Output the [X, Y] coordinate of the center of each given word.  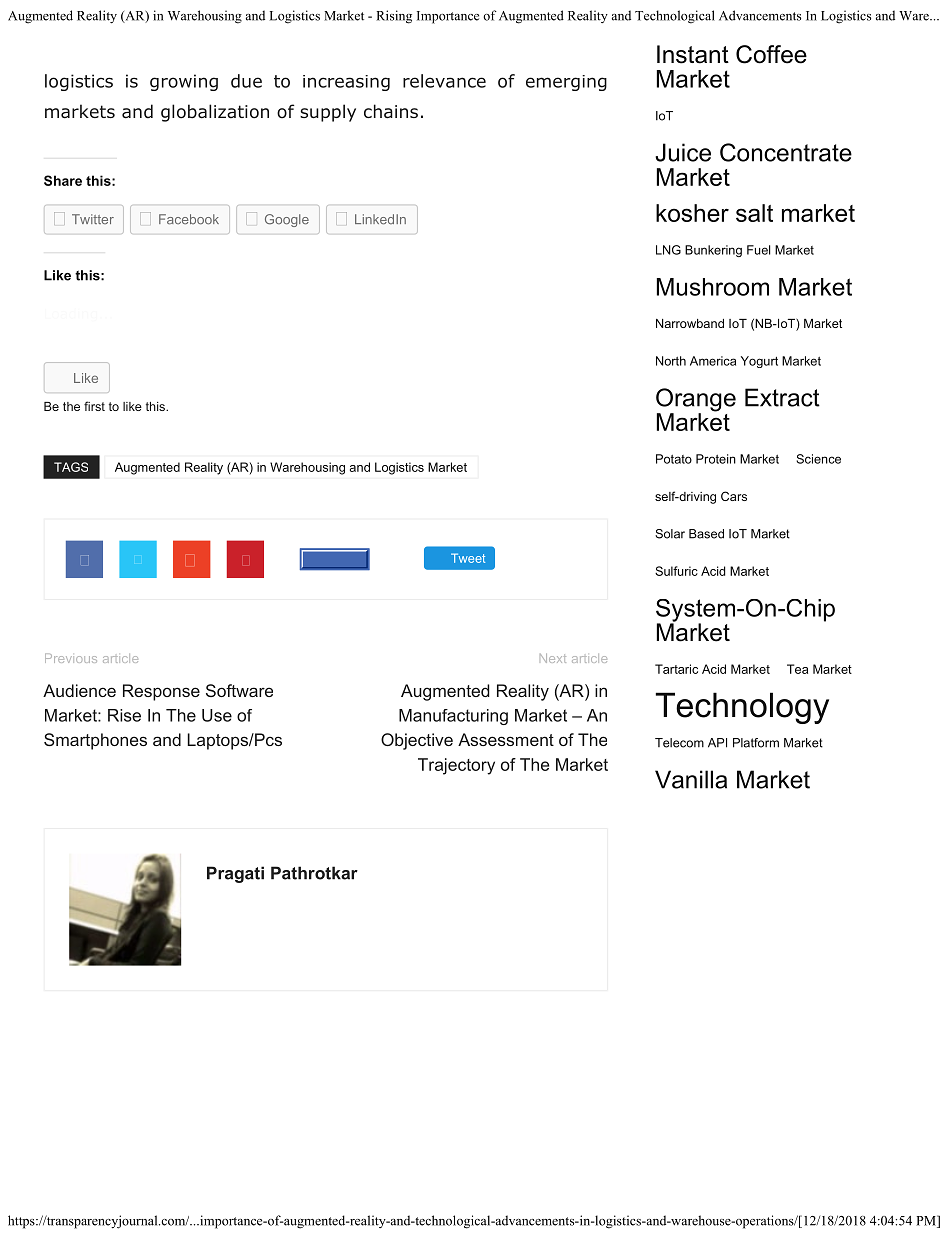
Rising [394, 17]
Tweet [468, 558]
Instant [693, 54]
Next [553, 658]
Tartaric [676, 669]
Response [161, 692]
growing [184, 82]
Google [287, 220]
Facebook [189, 219]
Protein [716, 459]
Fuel [759, 250]
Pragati [235, 874]
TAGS [71, 467]
